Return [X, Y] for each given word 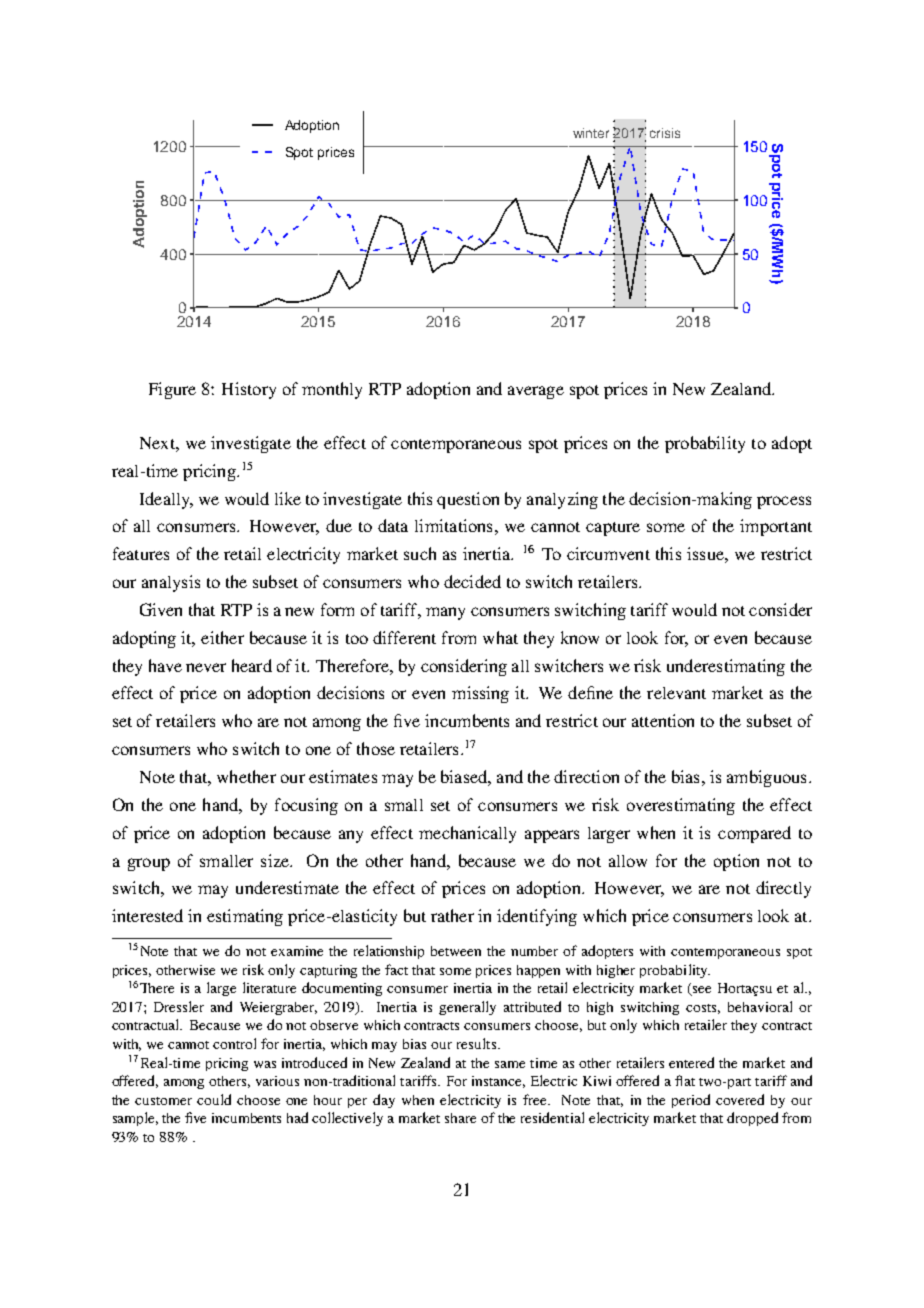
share [460, 1118]
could [214, 1099]
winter [591, 133]
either [222, 637]
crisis [665, 133]
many [445, 613]
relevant [676, 693]
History [249, 390]
